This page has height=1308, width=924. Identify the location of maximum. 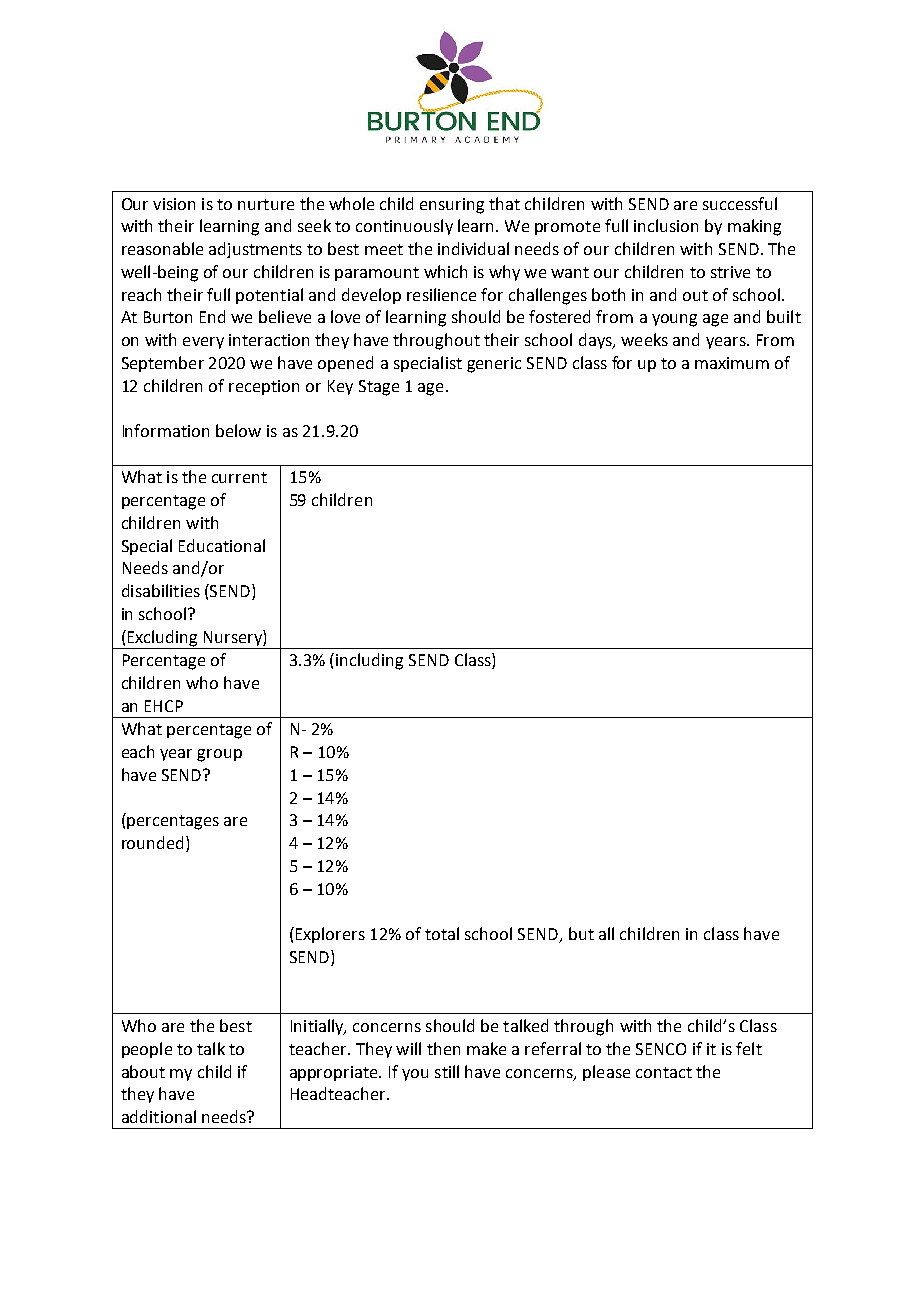
(732, 363).
